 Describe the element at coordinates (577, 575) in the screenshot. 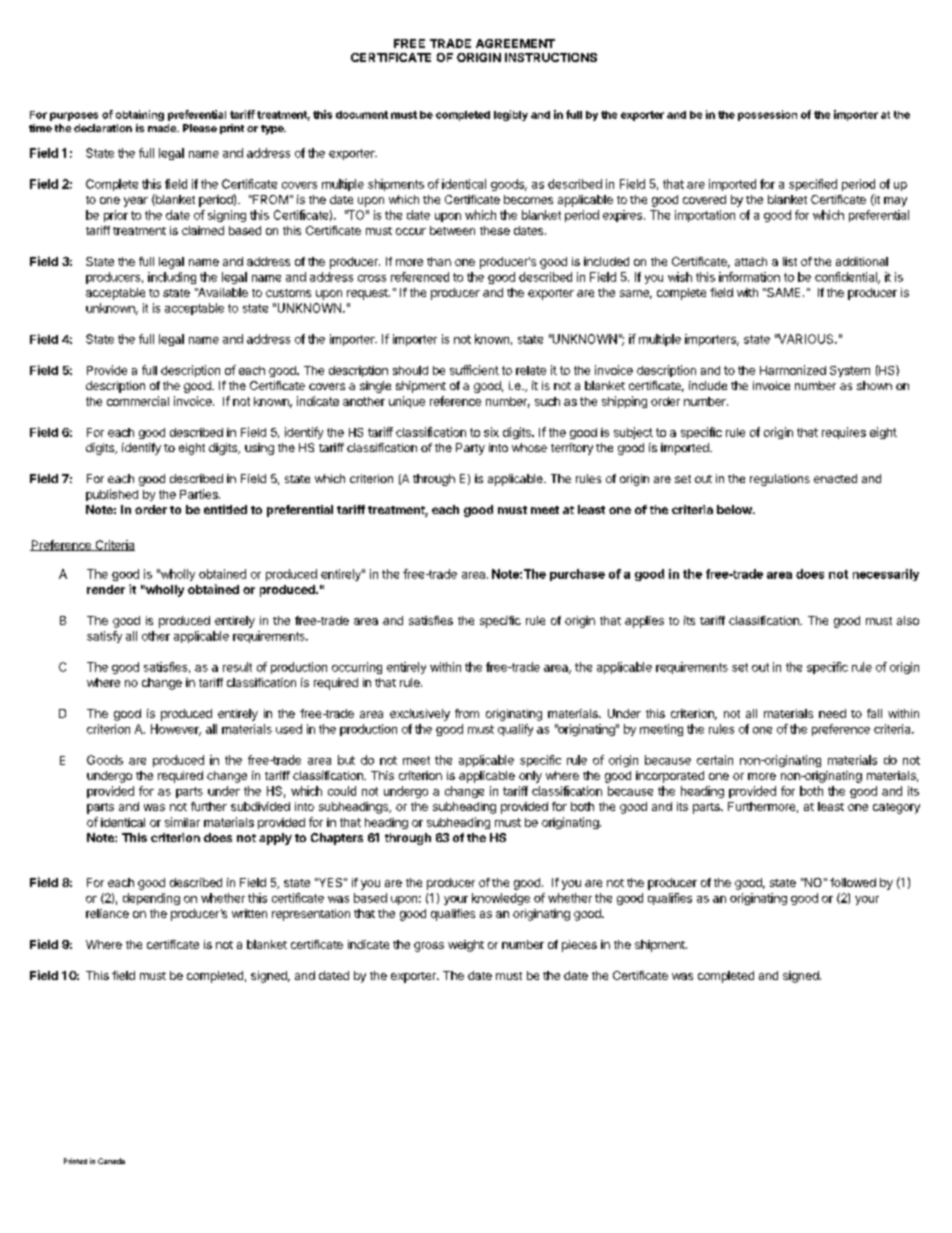

I see `purchase` at that location.
